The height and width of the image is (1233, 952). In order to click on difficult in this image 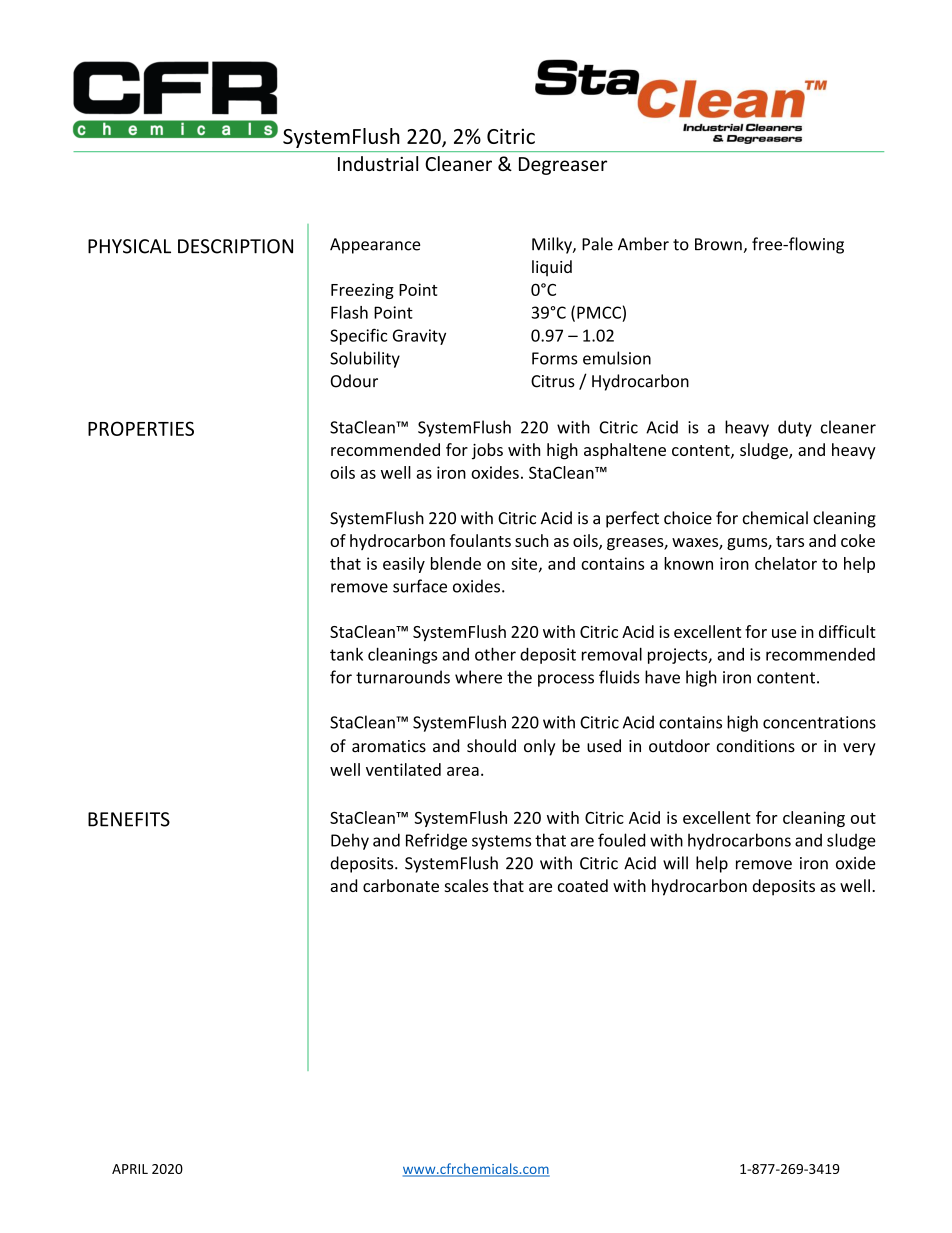, I will do `click(847, 631)`.
